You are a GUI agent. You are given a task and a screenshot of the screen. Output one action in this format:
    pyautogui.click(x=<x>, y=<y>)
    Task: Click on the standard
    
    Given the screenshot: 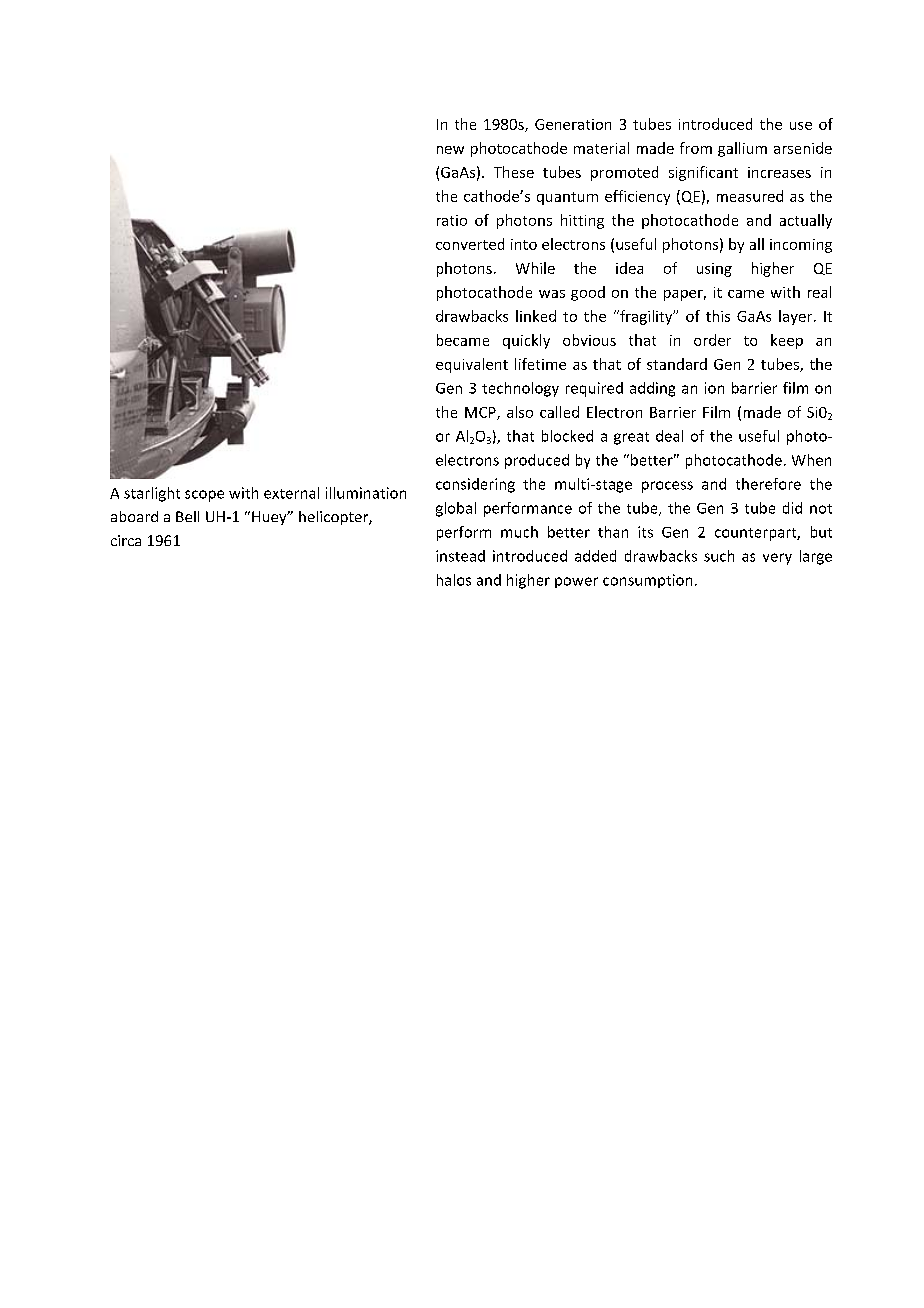 What is the action you would take?
    pyautogui.click(x=677, y=364)
